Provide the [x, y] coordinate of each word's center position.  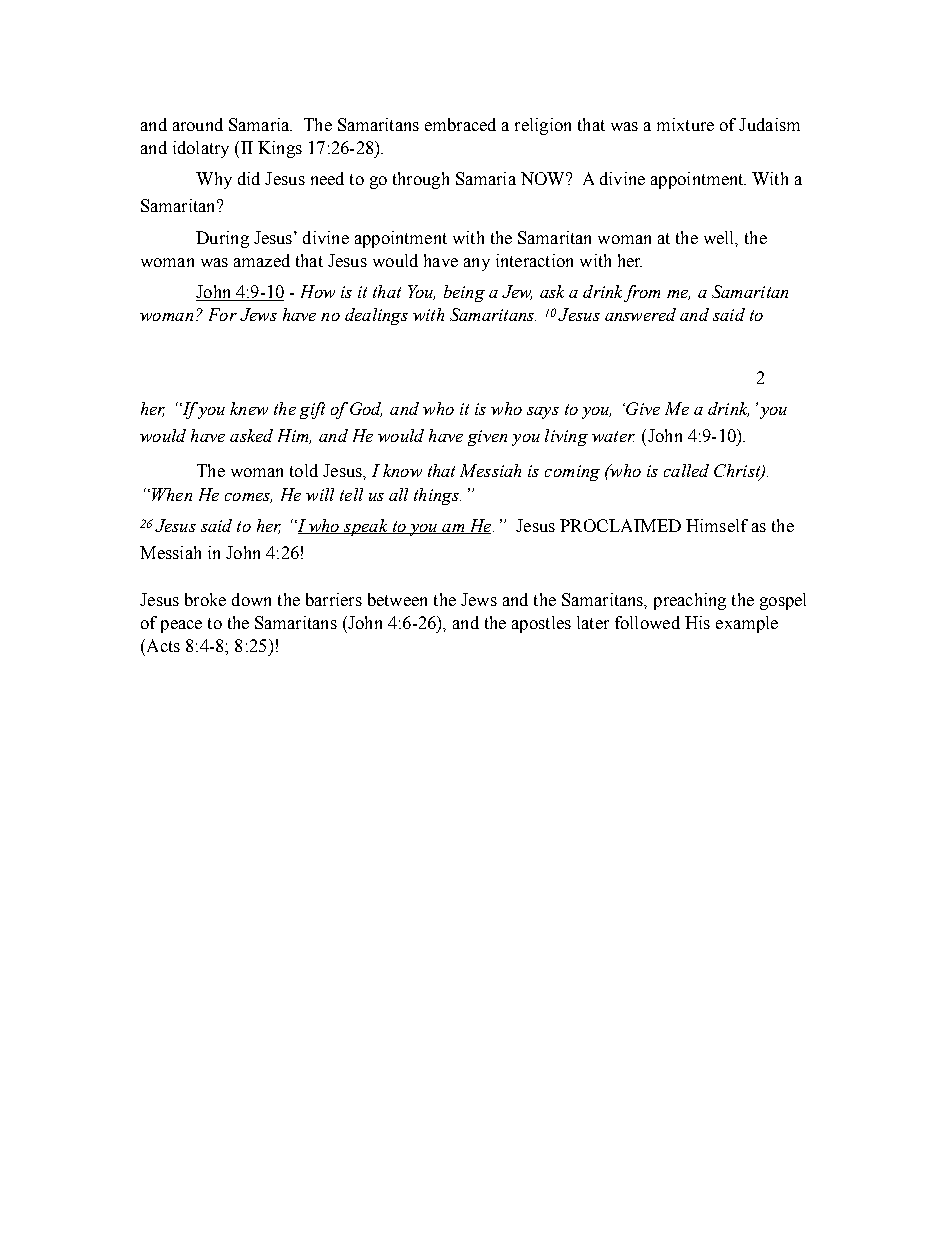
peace [181, 626]
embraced [460, 124]
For [223, 314]
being [464, 293]
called [686, 470]
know [402, 470]
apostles [541, 624]
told [304, 470]
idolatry [201, 149]
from [642, 293]
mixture [685, 124]
